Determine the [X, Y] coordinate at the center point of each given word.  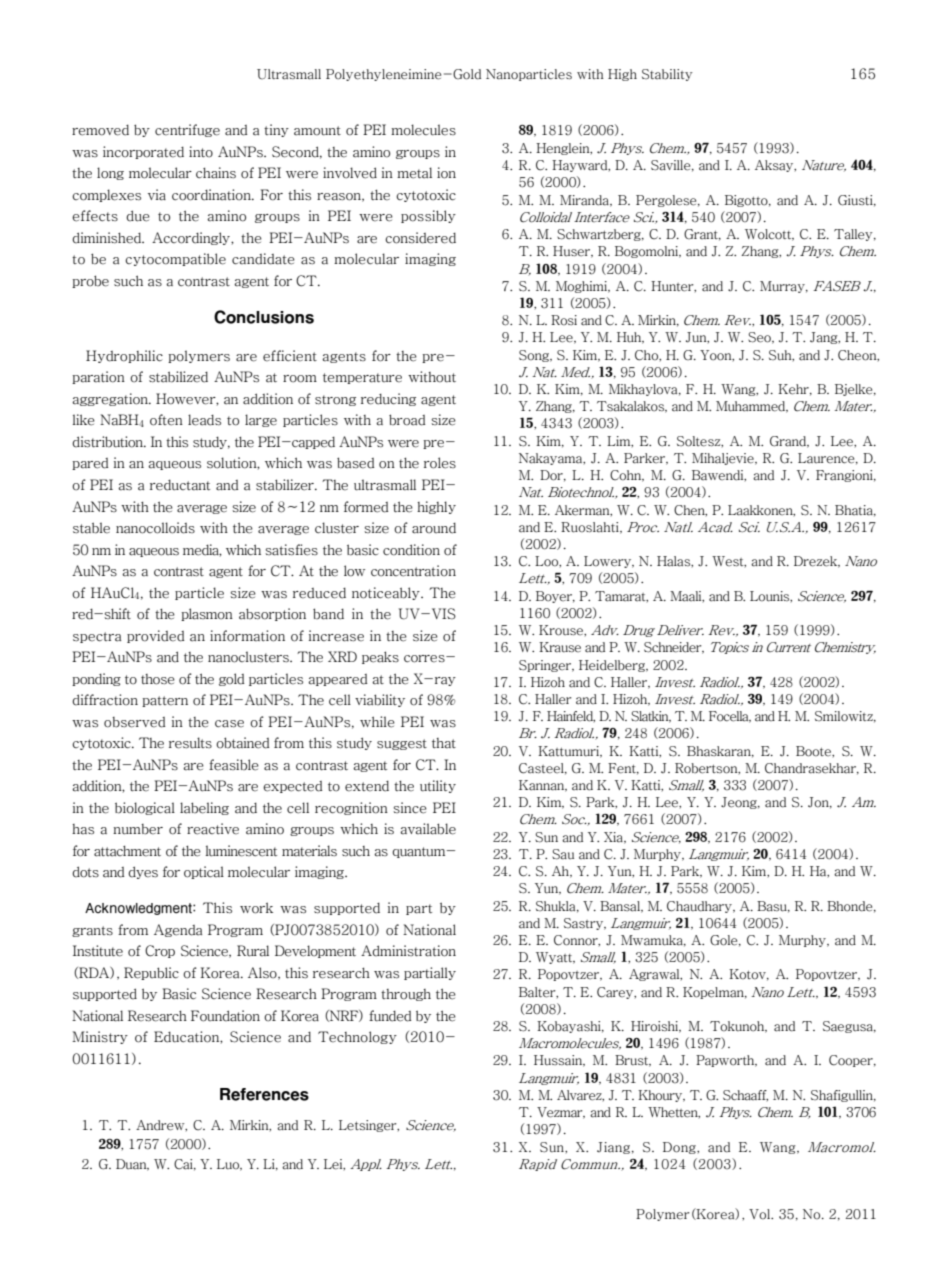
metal [414, 173]
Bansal [621, 907]
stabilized [178, 377]
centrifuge [187, 130]
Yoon [717, 355]
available [428, 829]
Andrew [161, 1125]
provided [156, 636]
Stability [667, 75]
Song [535, 356]
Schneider [674, 648]
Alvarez [580, 1095]
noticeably [387, 593]
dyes [143, 872]
